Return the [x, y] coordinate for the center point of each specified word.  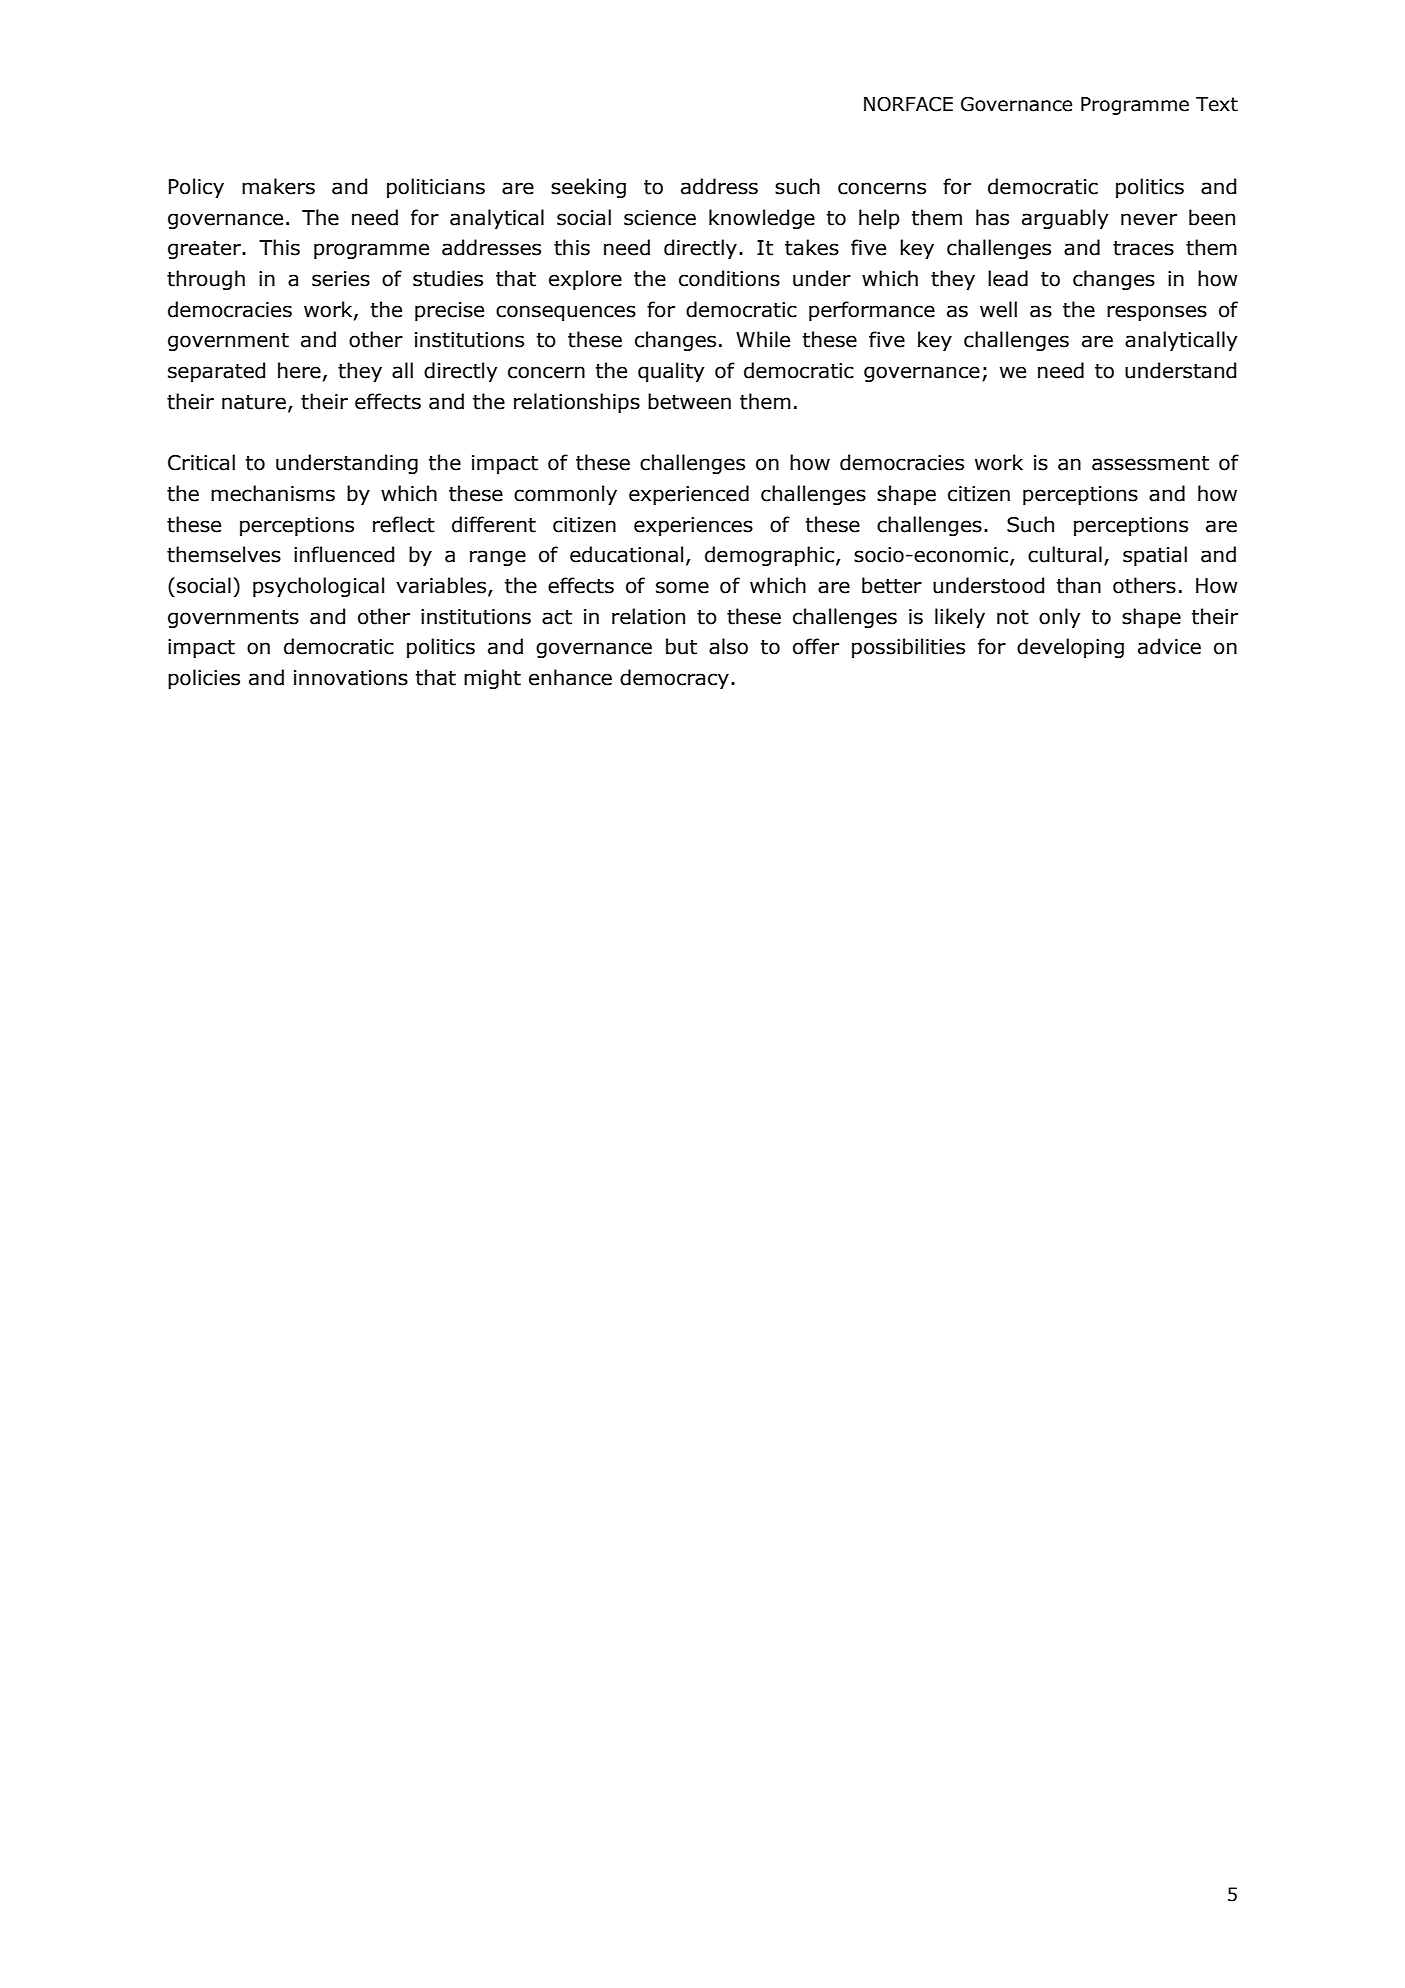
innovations [351, 678]
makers [278, 186]
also [728, 646]
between [689, 401]
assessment [1150, 463]
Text [1217, 104]
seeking [588, 188]
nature [254, 402]
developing [1070, 648]
